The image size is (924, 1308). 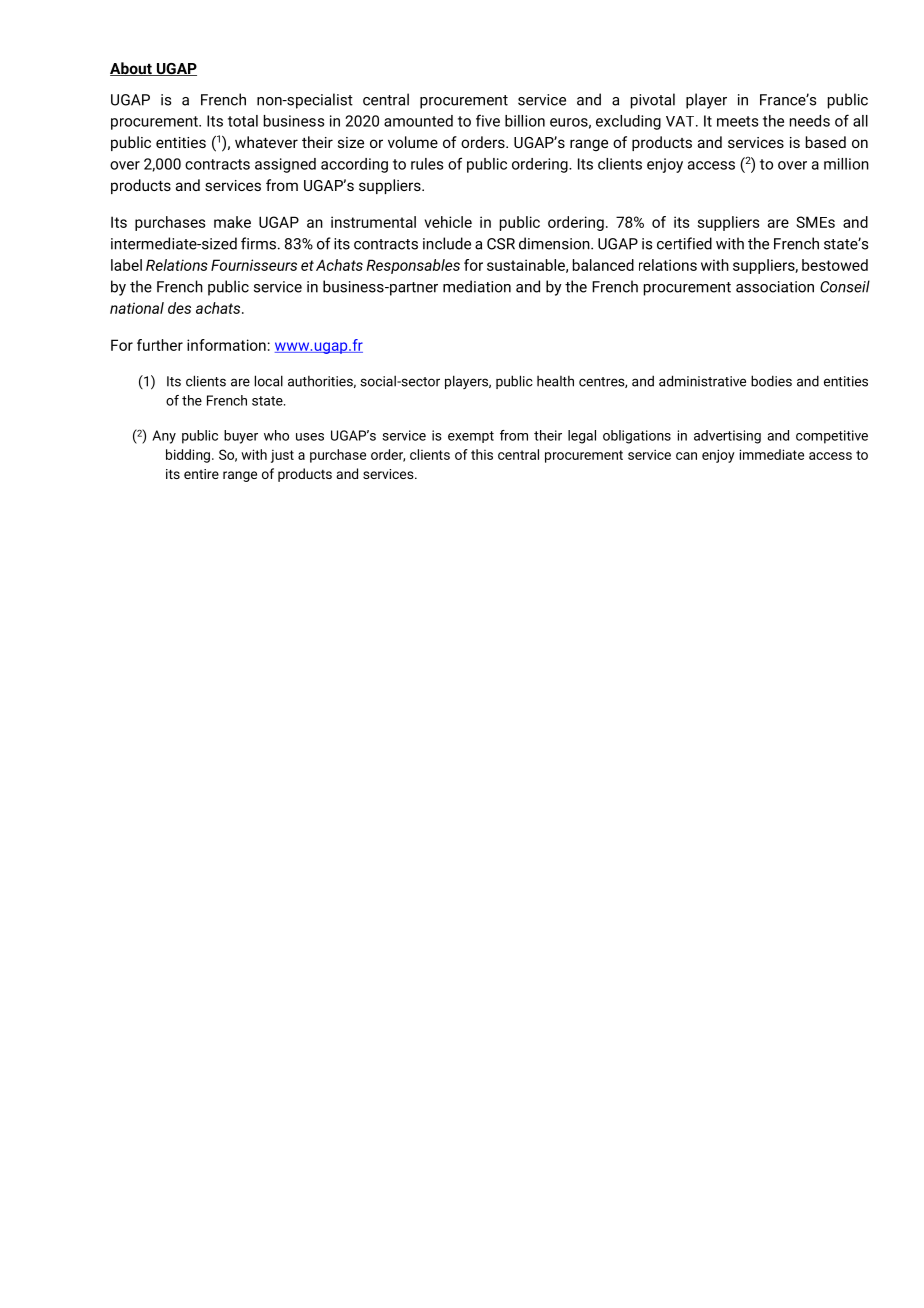 I want to click on About, so click(x=132, y=69).
